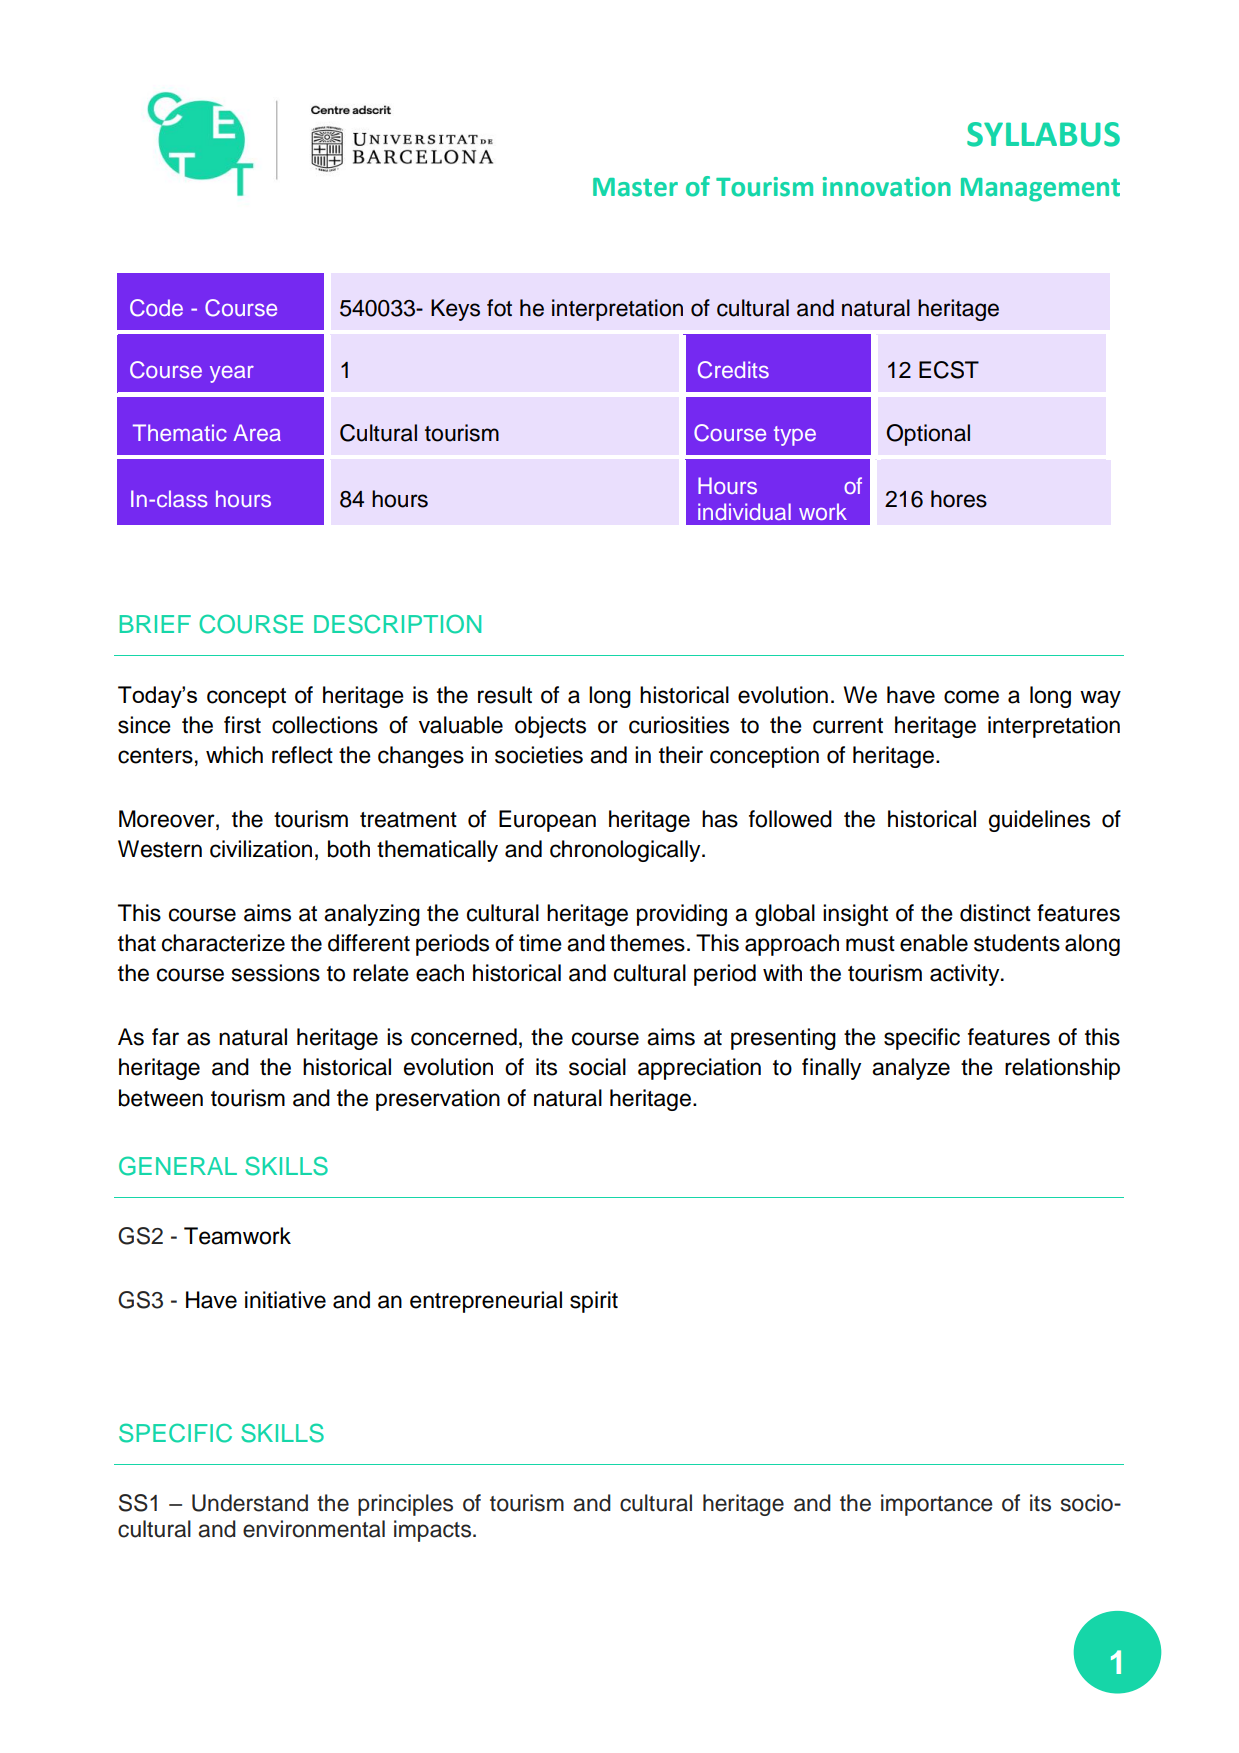  Describe the element at coordinates (635, 187) in the screenshot. I see `Master` at that location.
